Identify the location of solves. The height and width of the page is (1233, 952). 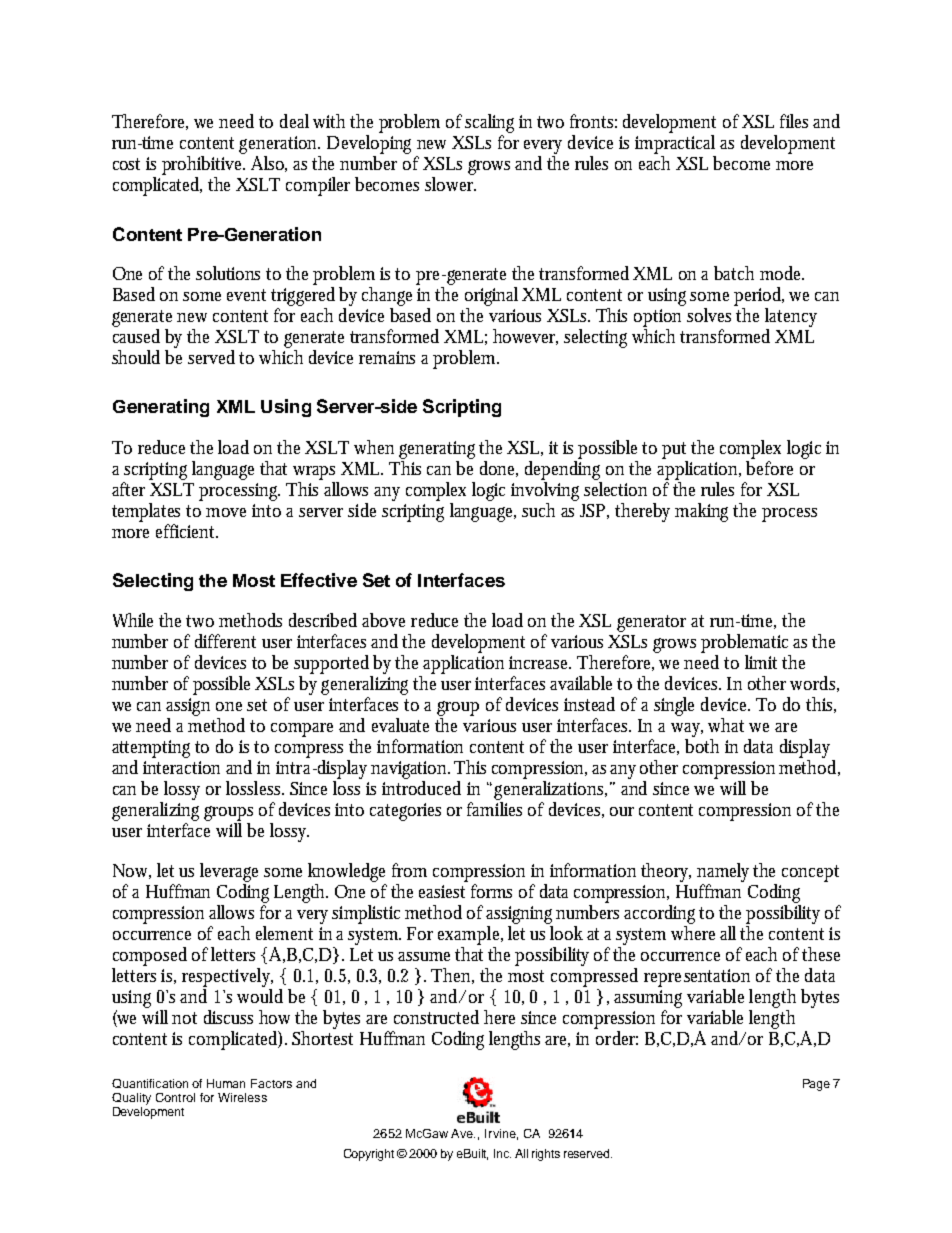
(709, 315).
